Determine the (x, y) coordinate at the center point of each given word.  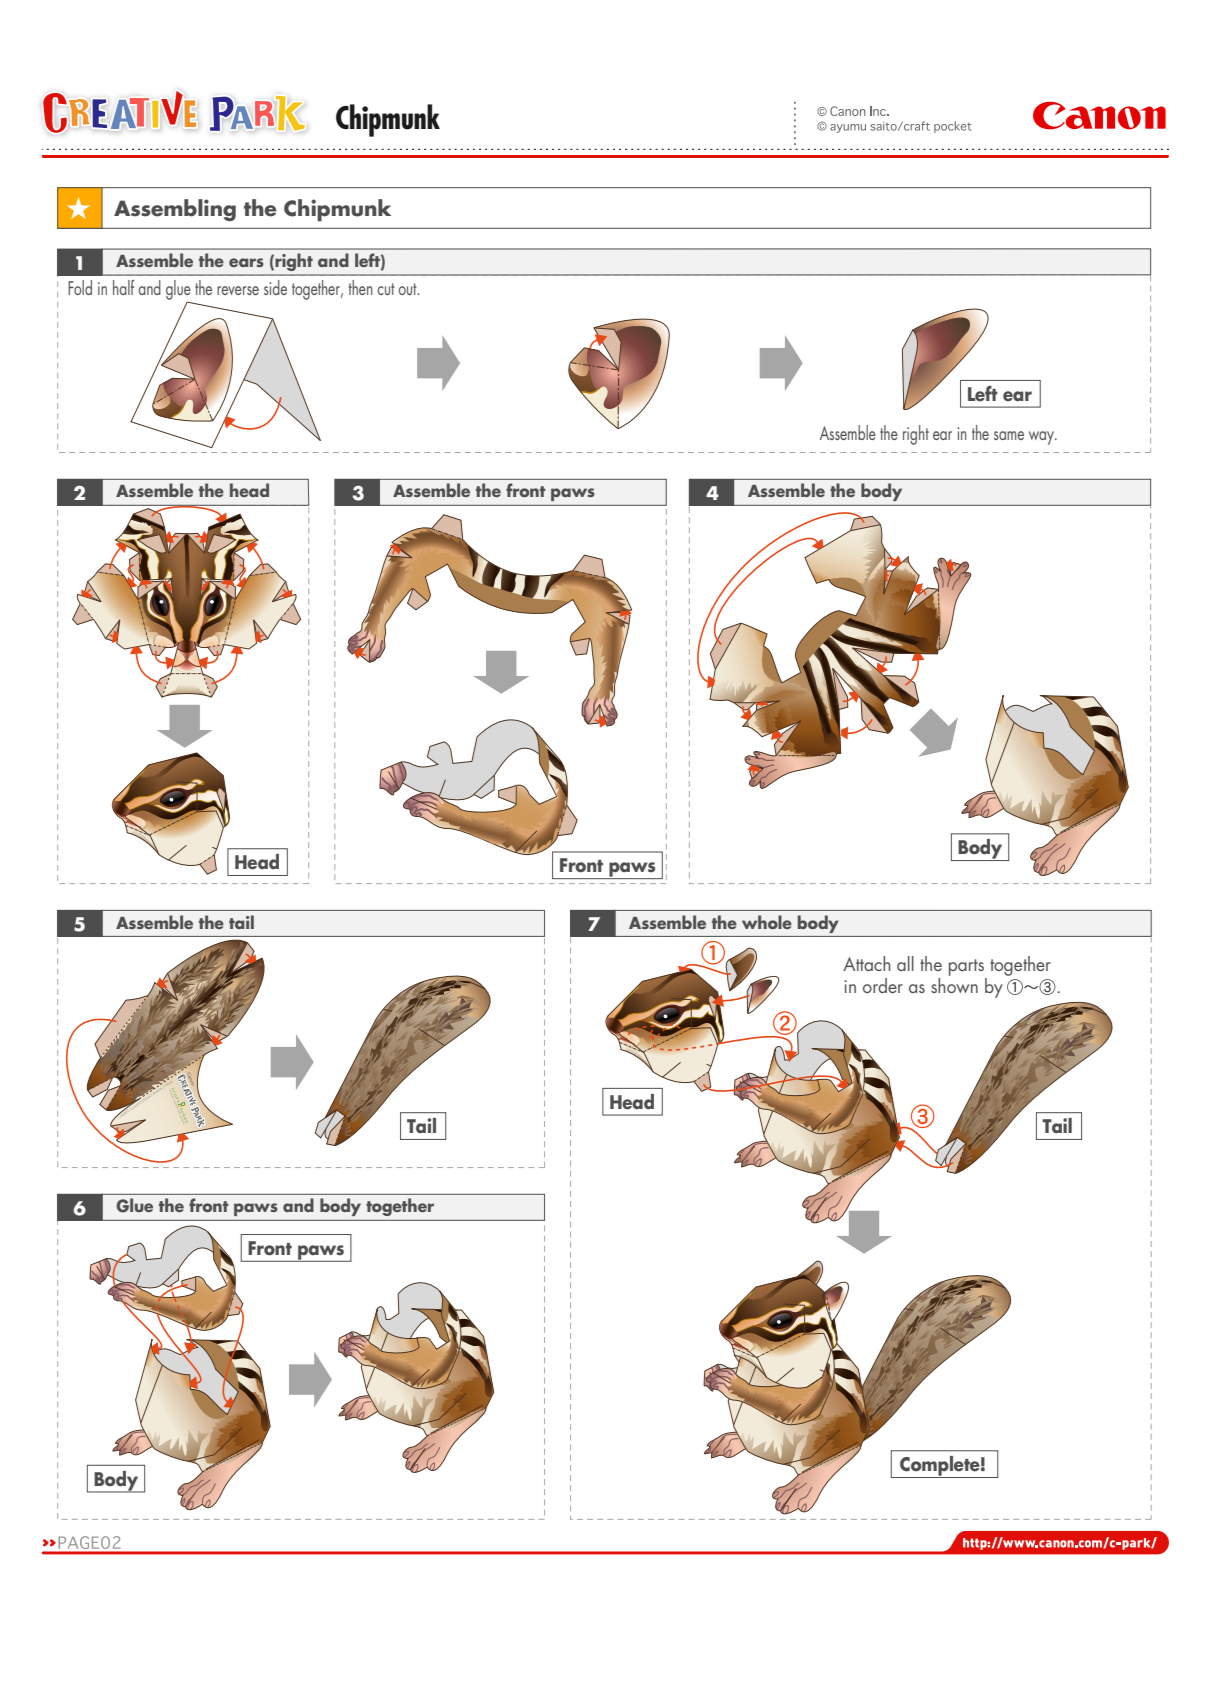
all (905, 963)
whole (767, 922)
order (883, 985)
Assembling (175, 210)
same (1009, 435)
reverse (238, 290)
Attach (866, 963)
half (124, 287)
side (275, 287)
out (409, 289)
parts (966, 967)
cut (386, 289)
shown (954, 984)
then (361, 287)
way (1042, 438)
